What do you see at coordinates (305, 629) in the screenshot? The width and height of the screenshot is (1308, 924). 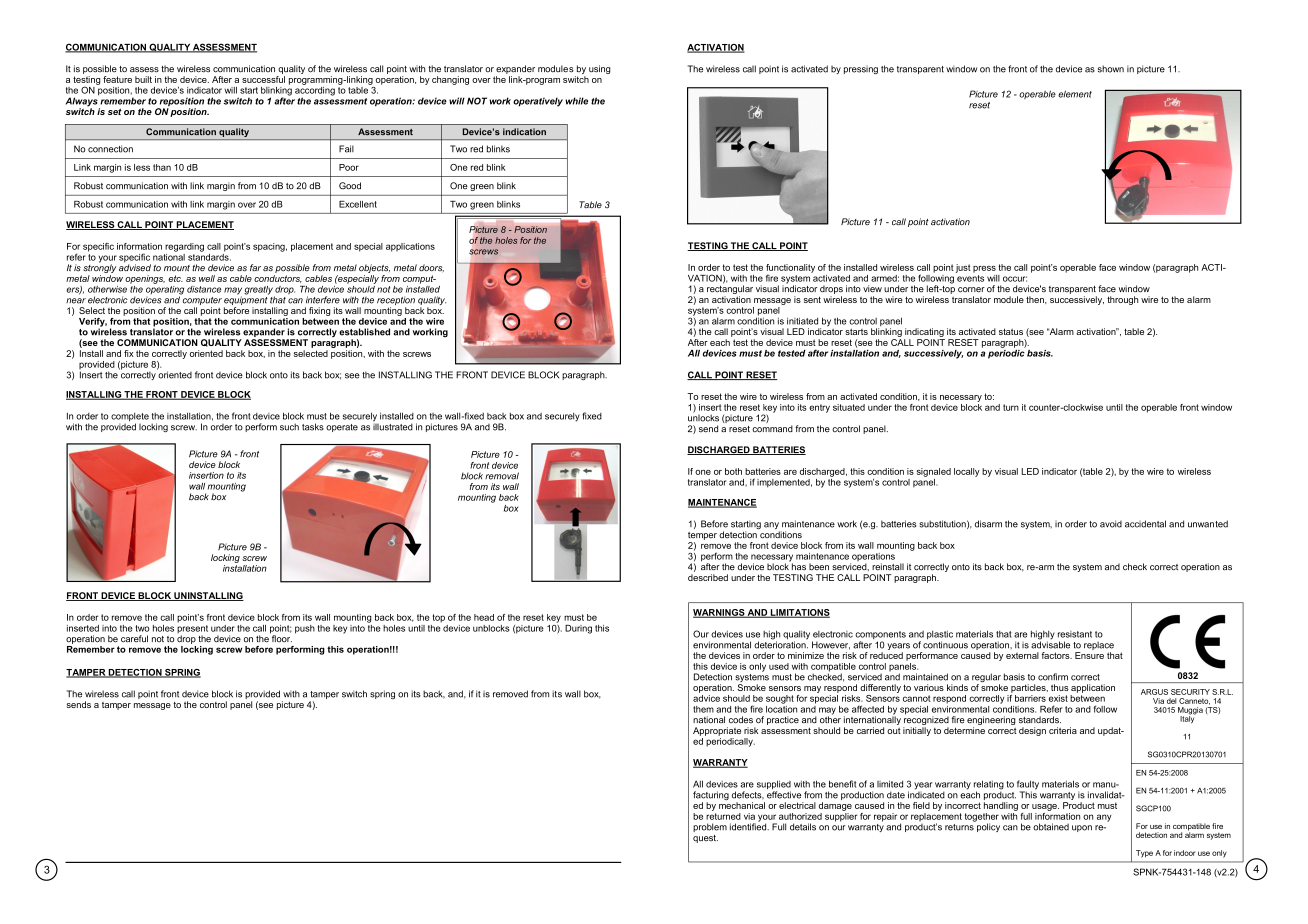 I see `push` at bounding box center [305, 629].
